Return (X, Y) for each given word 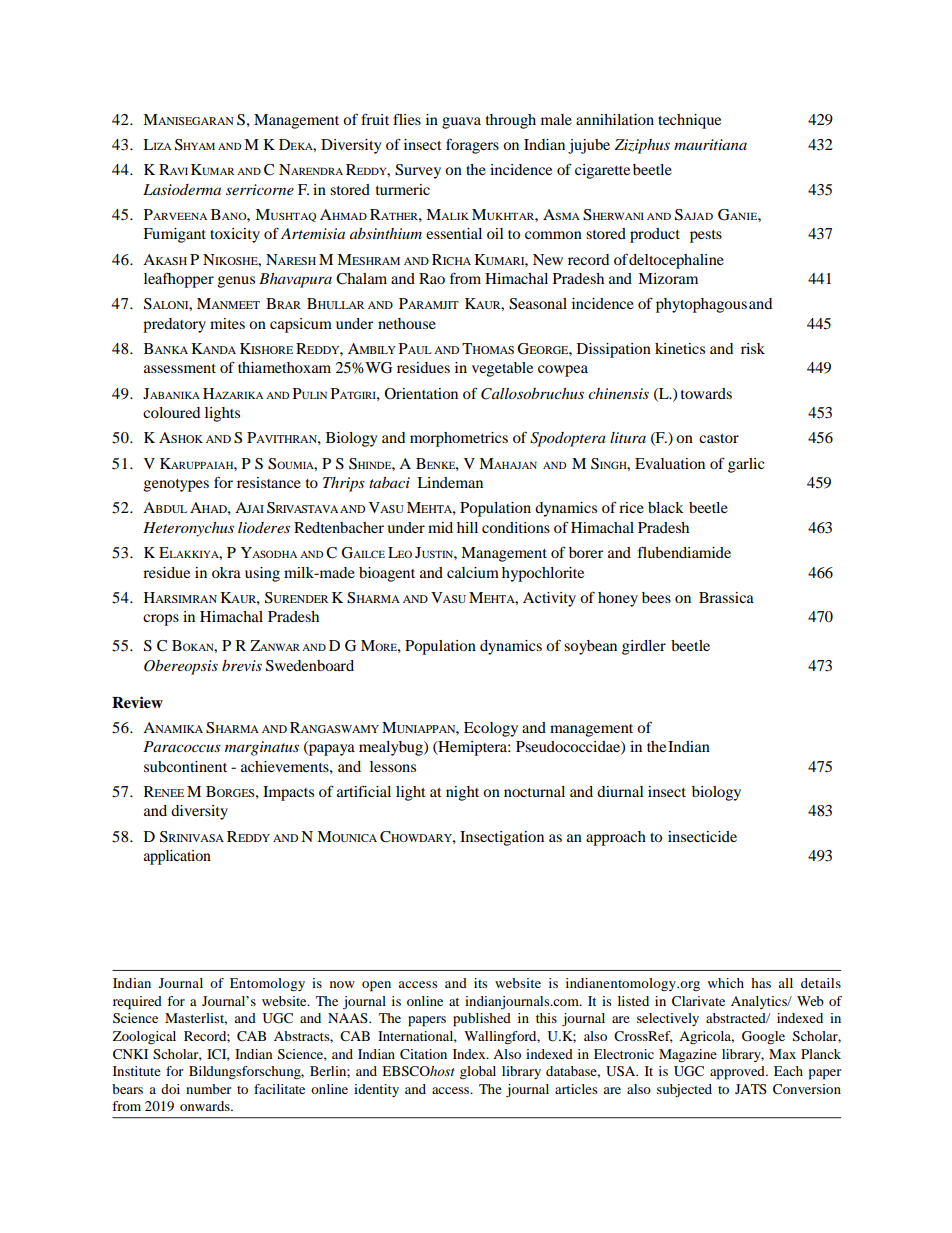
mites (227, 323)
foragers (472, 146)
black (666, 507)
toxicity (235, 235)
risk (753, 348)
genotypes (176, 485)
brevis (242, 665)
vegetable (502, 369)
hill (467, 527)
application (177, 857)
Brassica (726, 597)
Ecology (491, 729)
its (481, 983)
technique (689, 121)
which (726, 983)
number (208, 1089)
